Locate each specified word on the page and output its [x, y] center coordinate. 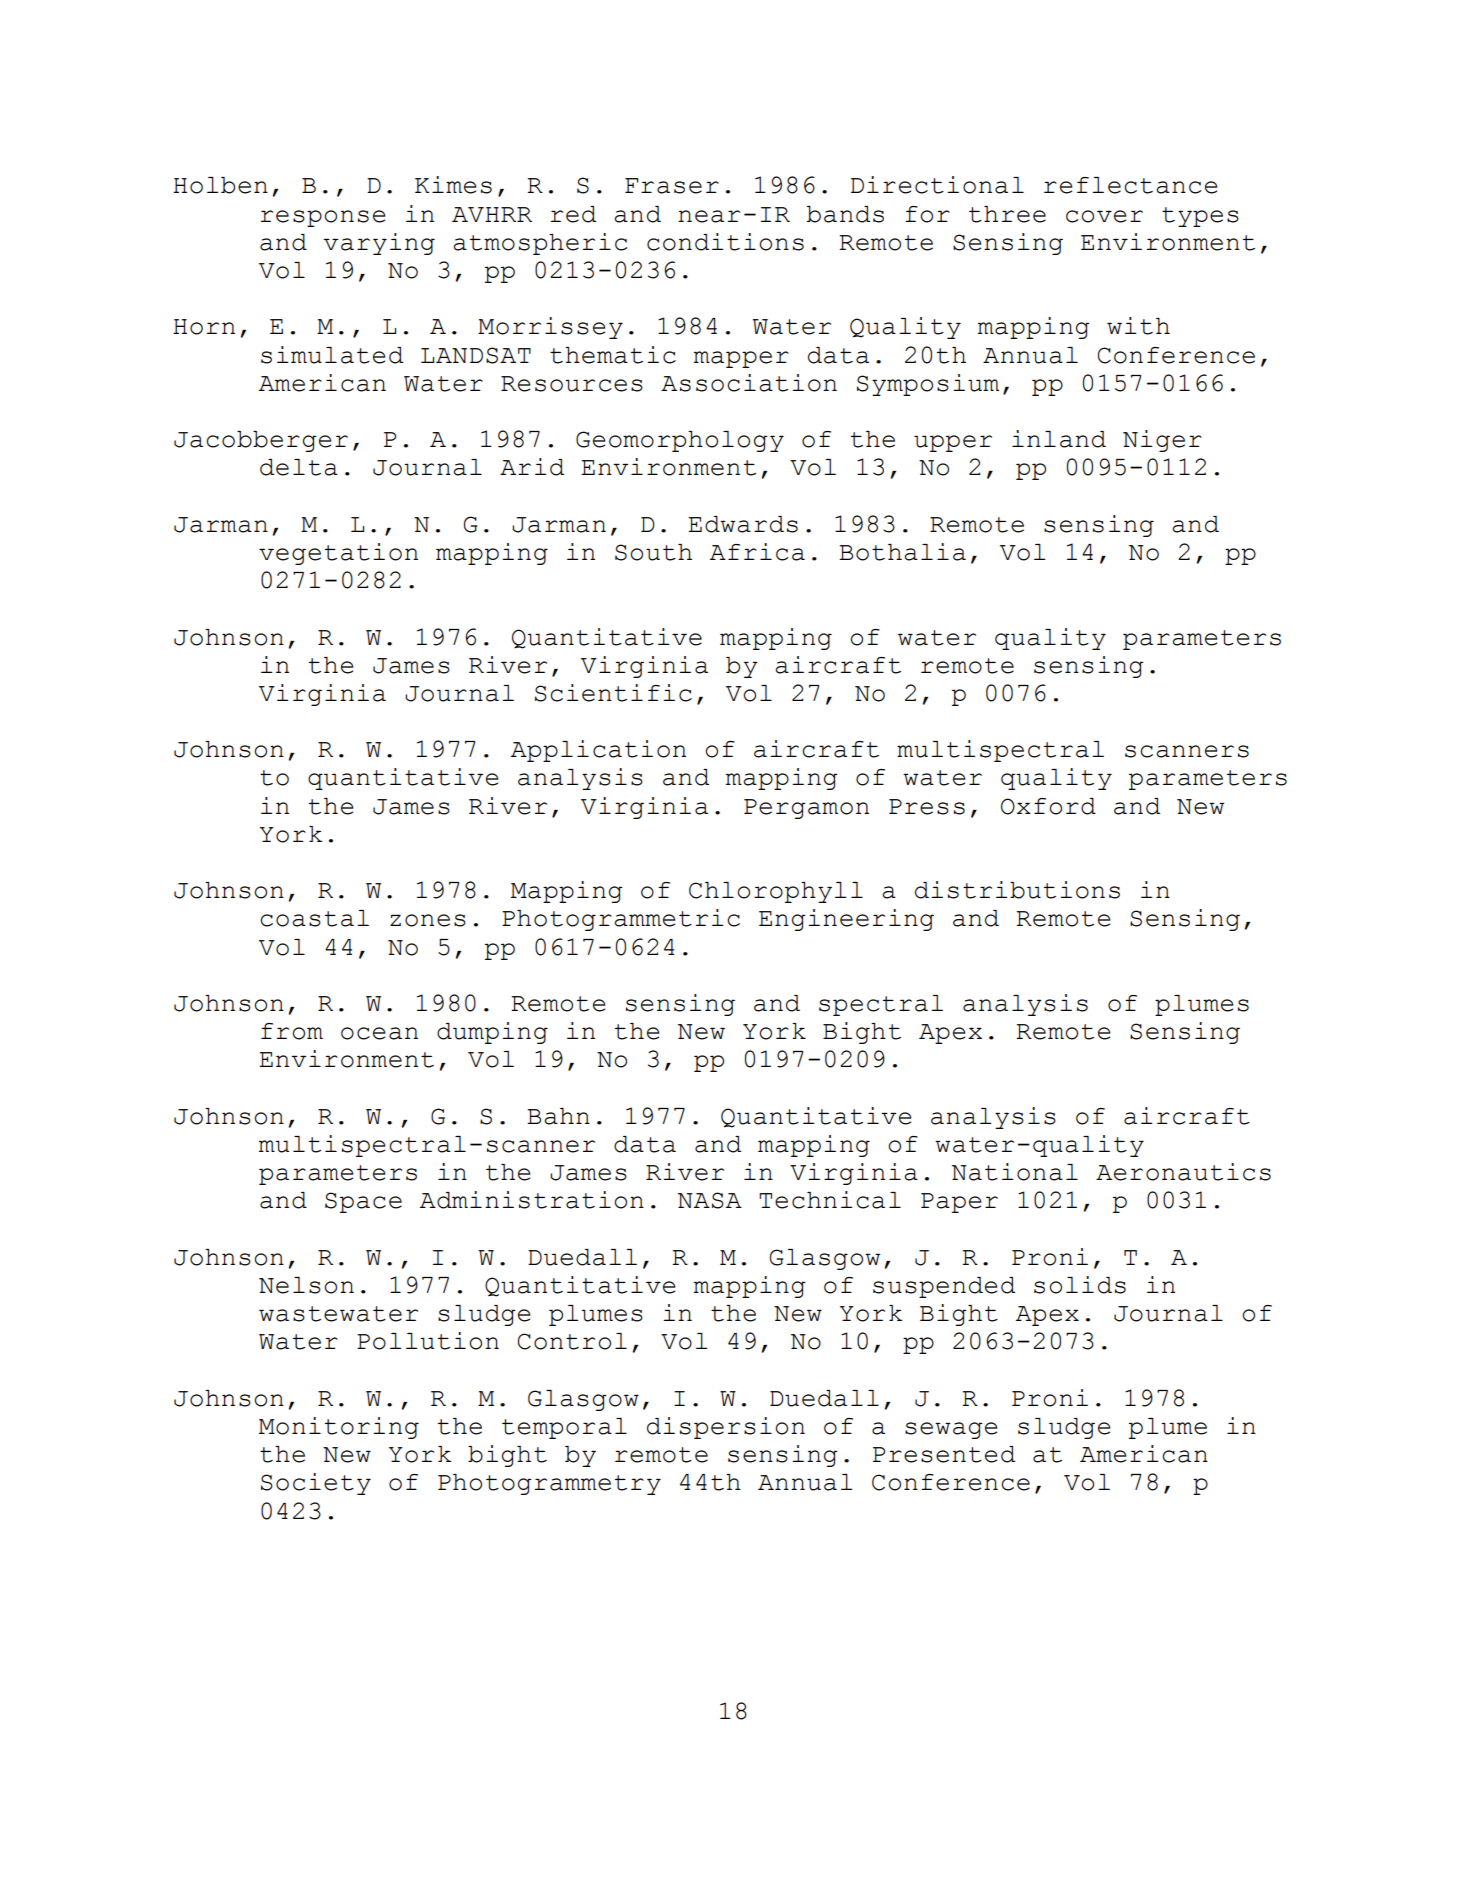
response [323, 218]
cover [1104, 216]
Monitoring [339, 1428]
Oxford [1048, 806]
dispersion [726, 1428]
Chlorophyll [776, 892]
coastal [314, 918]
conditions [725, 242]
